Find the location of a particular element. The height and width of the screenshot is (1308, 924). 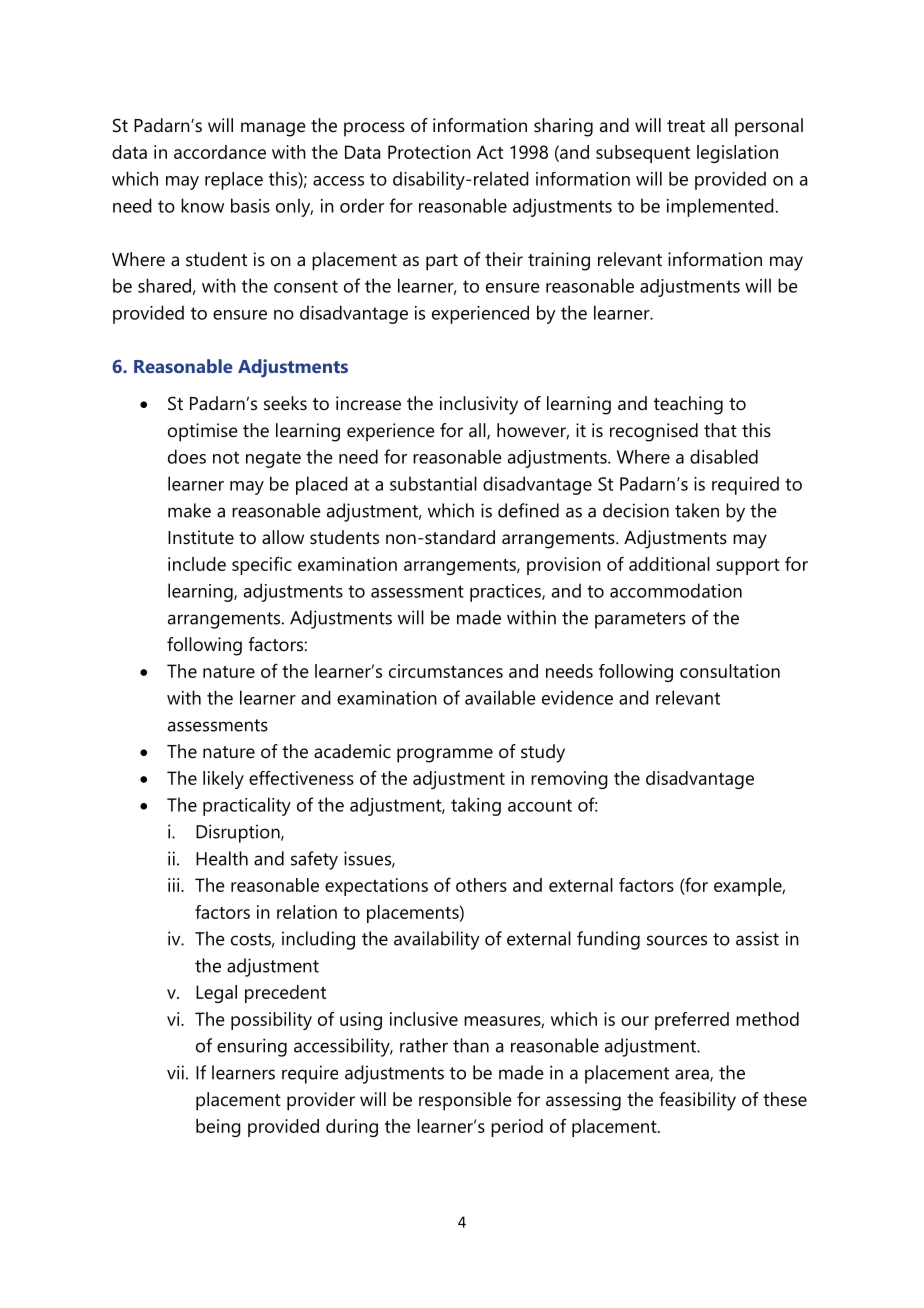

consultation is located at coordinates (730, 671).
